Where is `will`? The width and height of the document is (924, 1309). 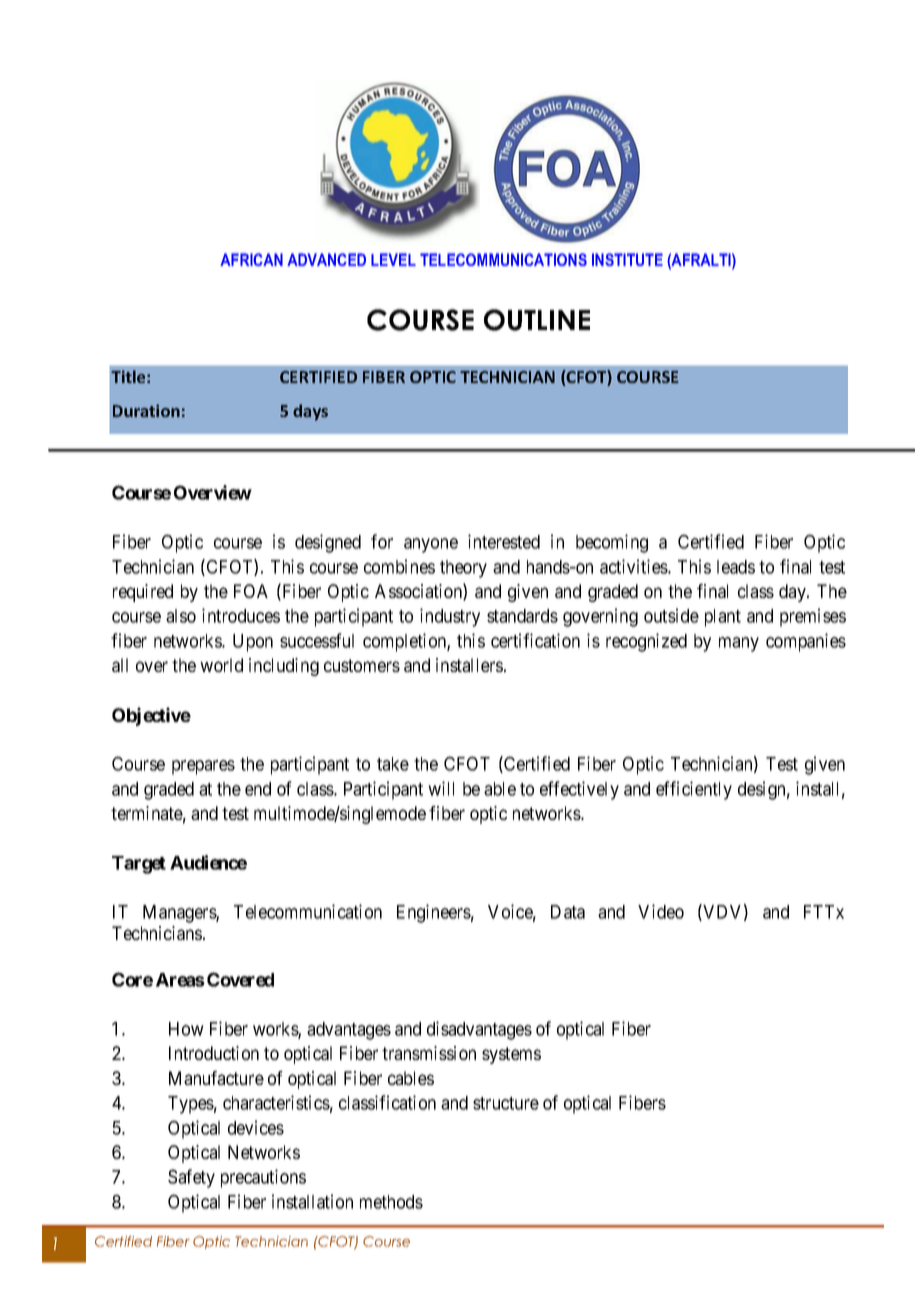 will is located at coordinates (441, 788).
